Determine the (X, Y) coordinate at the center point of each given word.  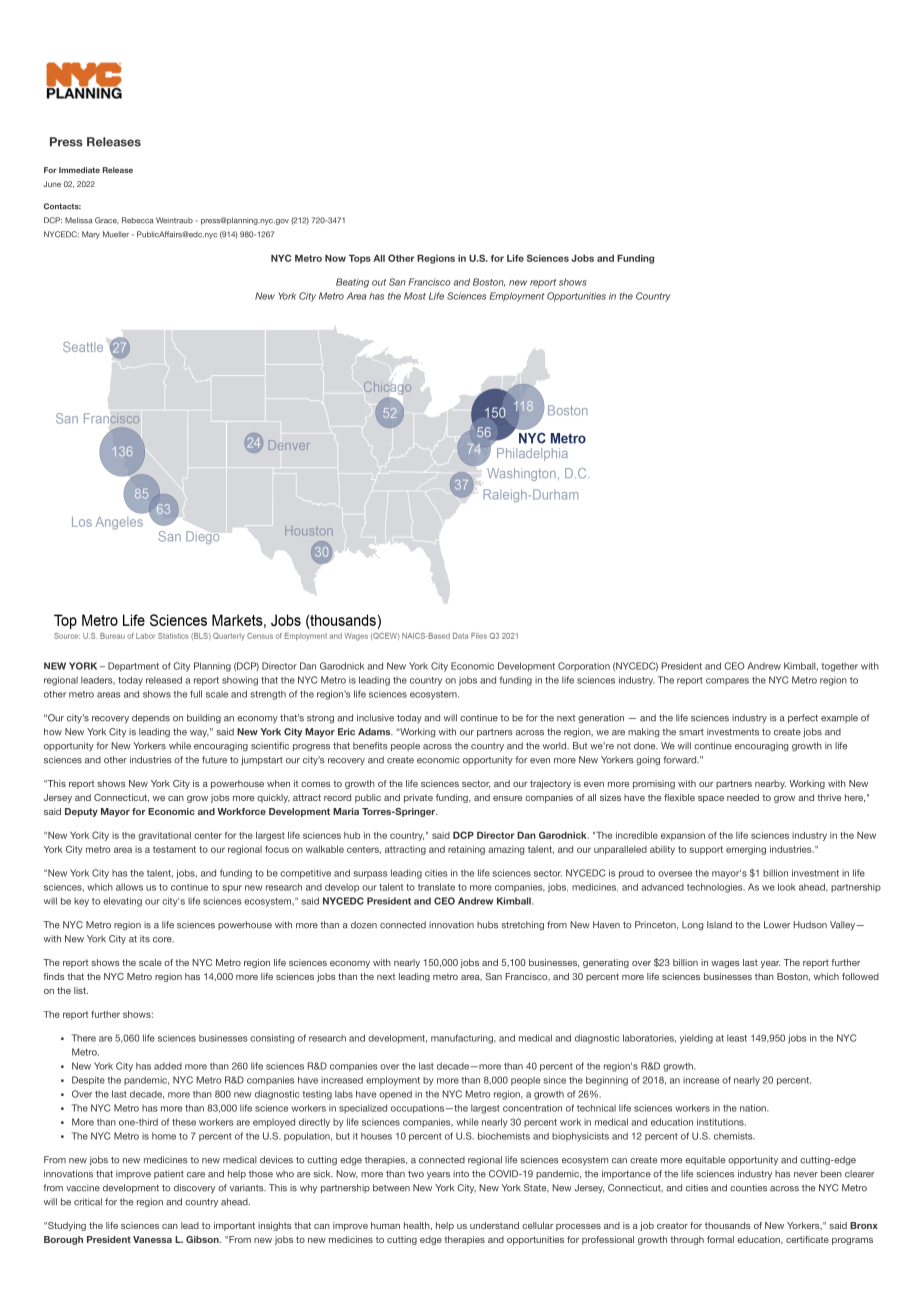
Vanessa (152, 1239)
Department (133, 667)
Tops (360, 259)
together (840, 667)
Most (415, 296)
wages (725, 964)
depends (151, 718)
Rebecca (137, 220)
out (379, 282)
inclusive (375, 718)
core (163, 940)
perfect (803, 718)
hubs (487, 925)
